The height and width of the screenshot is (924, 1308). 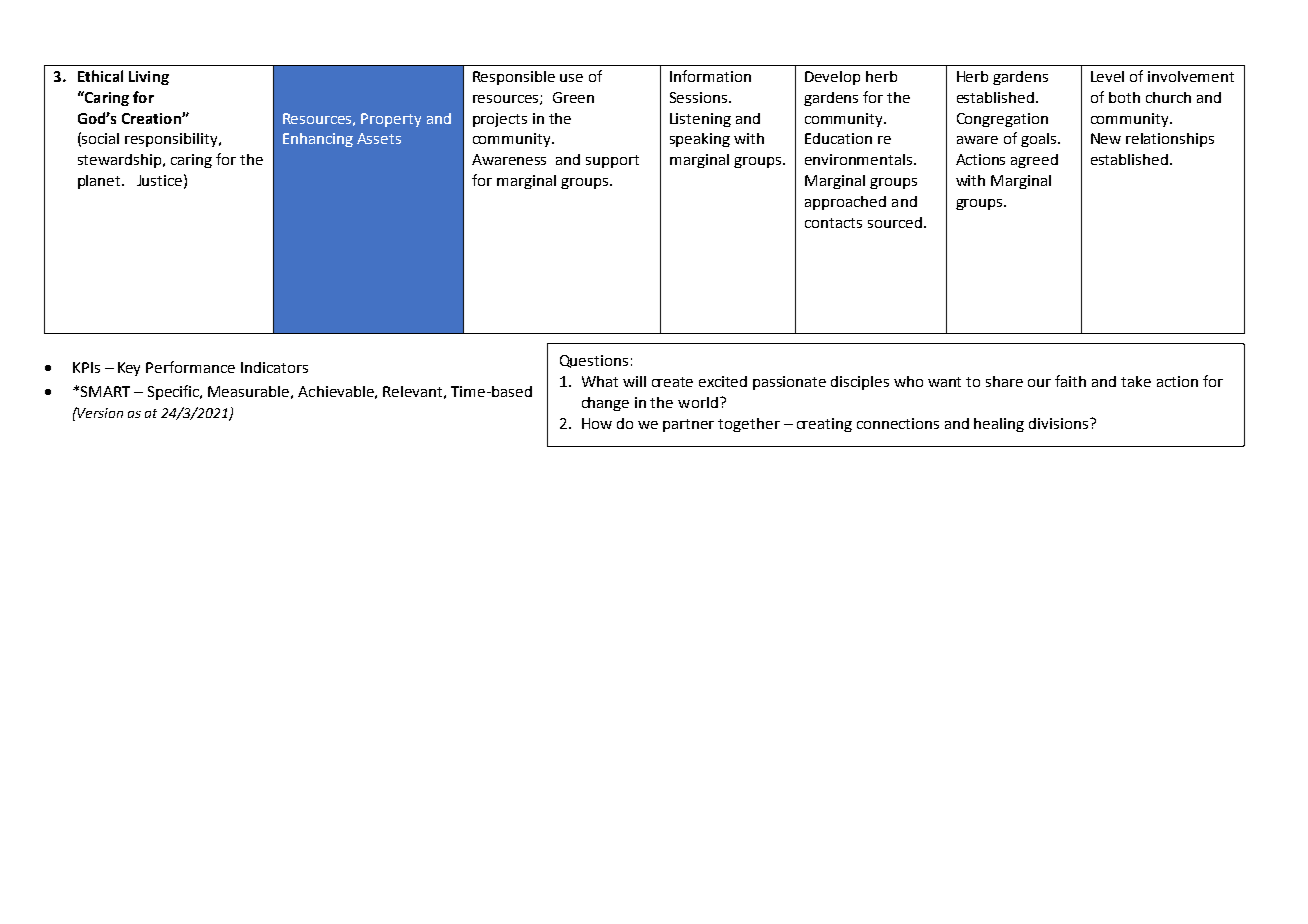 What do you see at coordinates (895, 222) in the screenshot?
I see `sourced` at bounding box center [895, 222].
